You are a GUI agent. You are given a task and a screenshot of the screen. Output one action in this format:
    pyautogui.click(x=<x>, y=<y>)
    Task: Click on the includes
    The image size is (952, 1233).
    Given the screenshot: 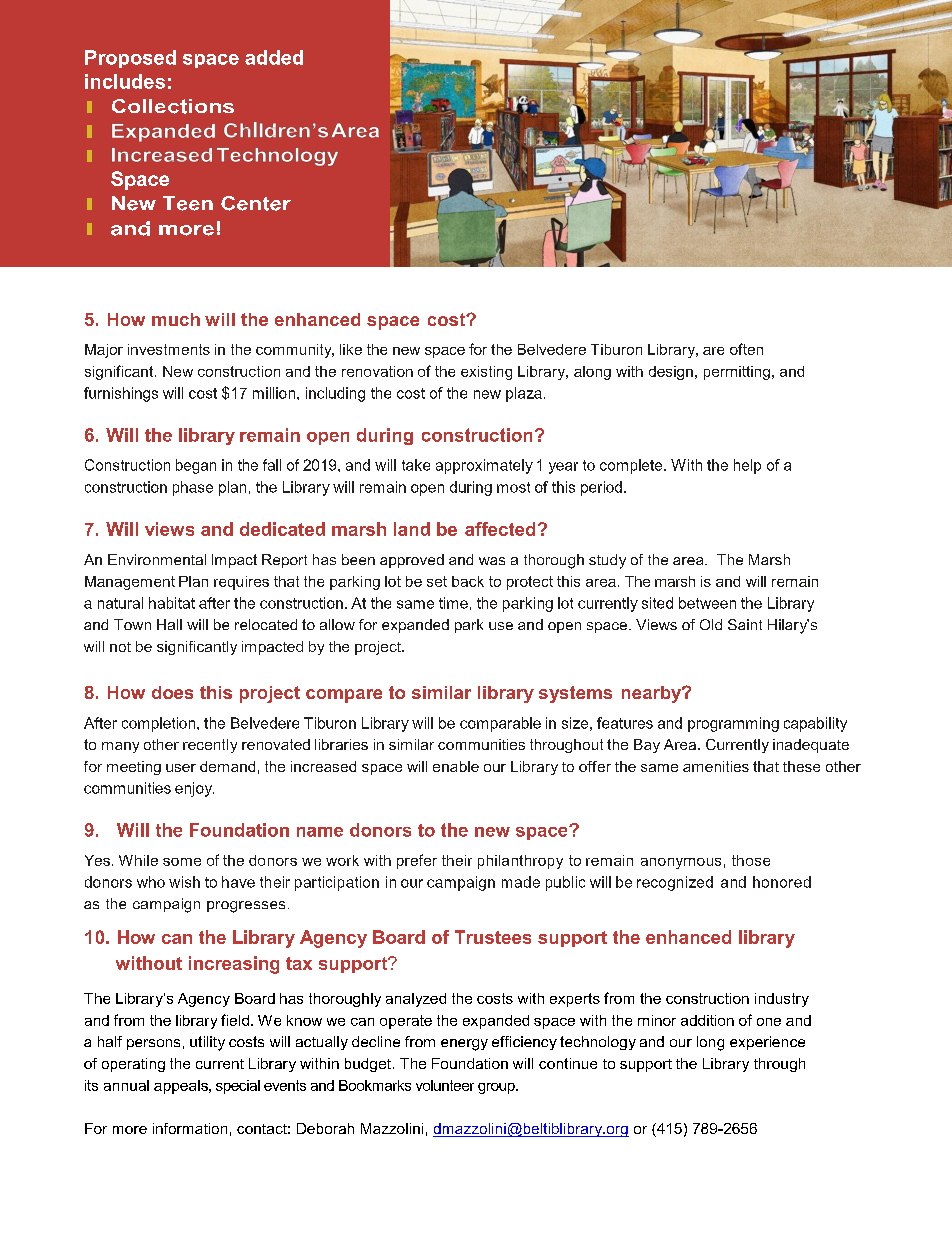 What is the action you would take?
    pyautogui.click(x=125, y=81)
